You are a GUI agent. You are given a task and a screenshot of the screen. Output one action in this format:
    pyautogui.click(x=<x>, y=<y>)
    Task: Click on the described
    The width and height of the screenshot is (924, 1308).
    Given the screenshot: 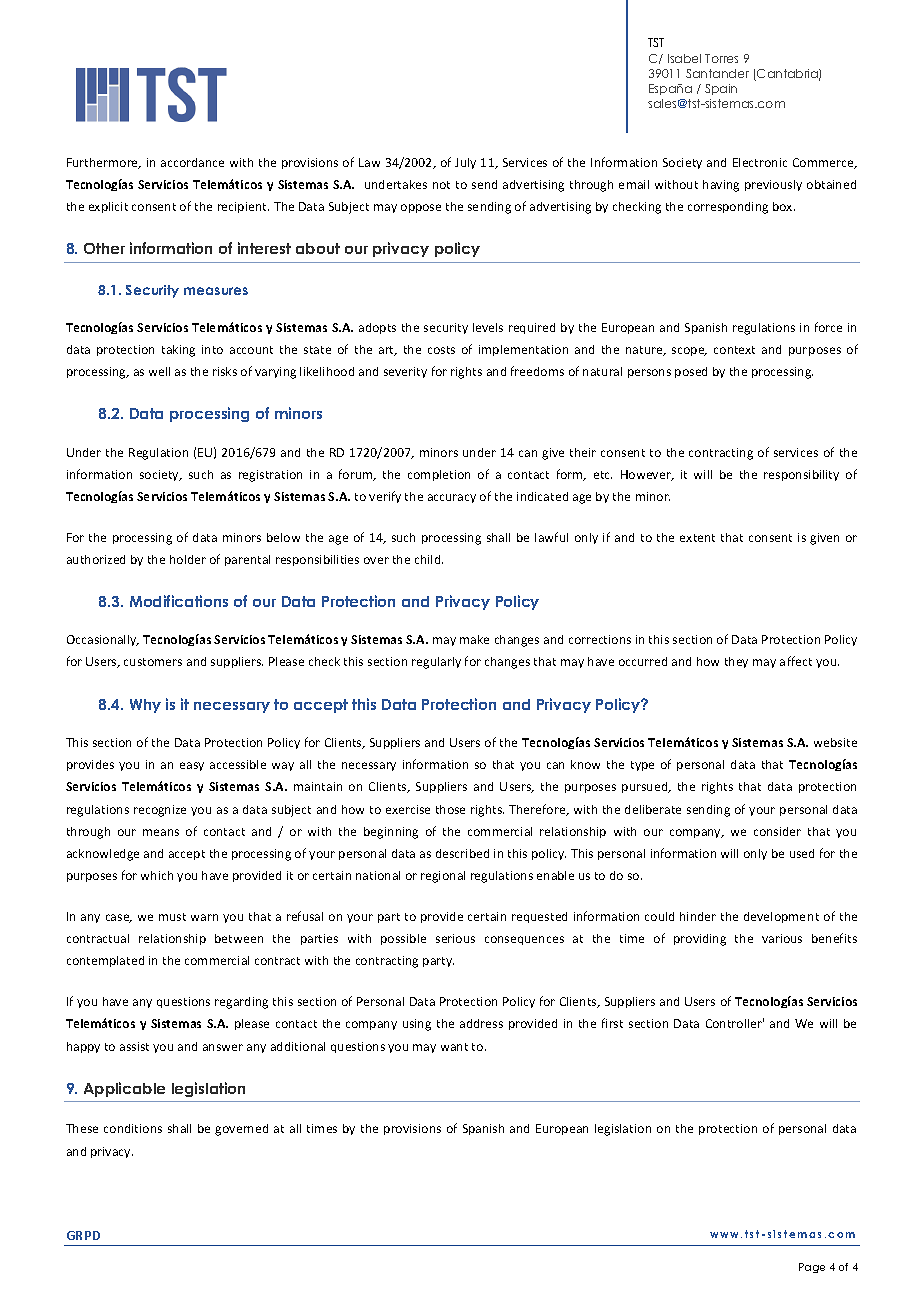 What is the action you would take?
    pyautogui.click(x=462, y=853)
